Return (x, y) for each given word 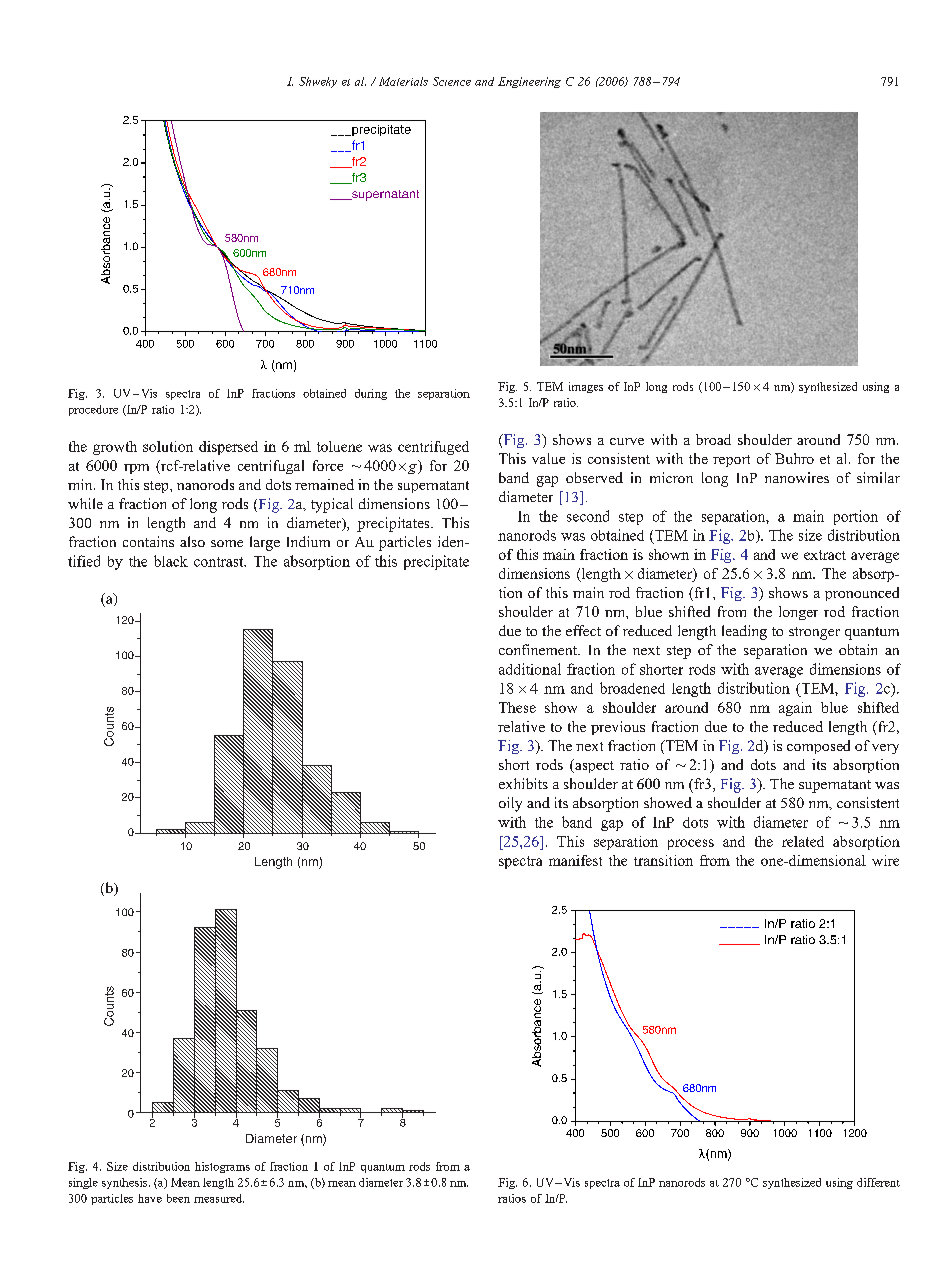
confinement (539, 649)
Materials (403, 81)
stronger (814, 633)
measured (219, 1198)
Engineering (529, 82)
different (878, 1182)
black (171, 561)
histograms (222, 1167)
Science (452, 81)
